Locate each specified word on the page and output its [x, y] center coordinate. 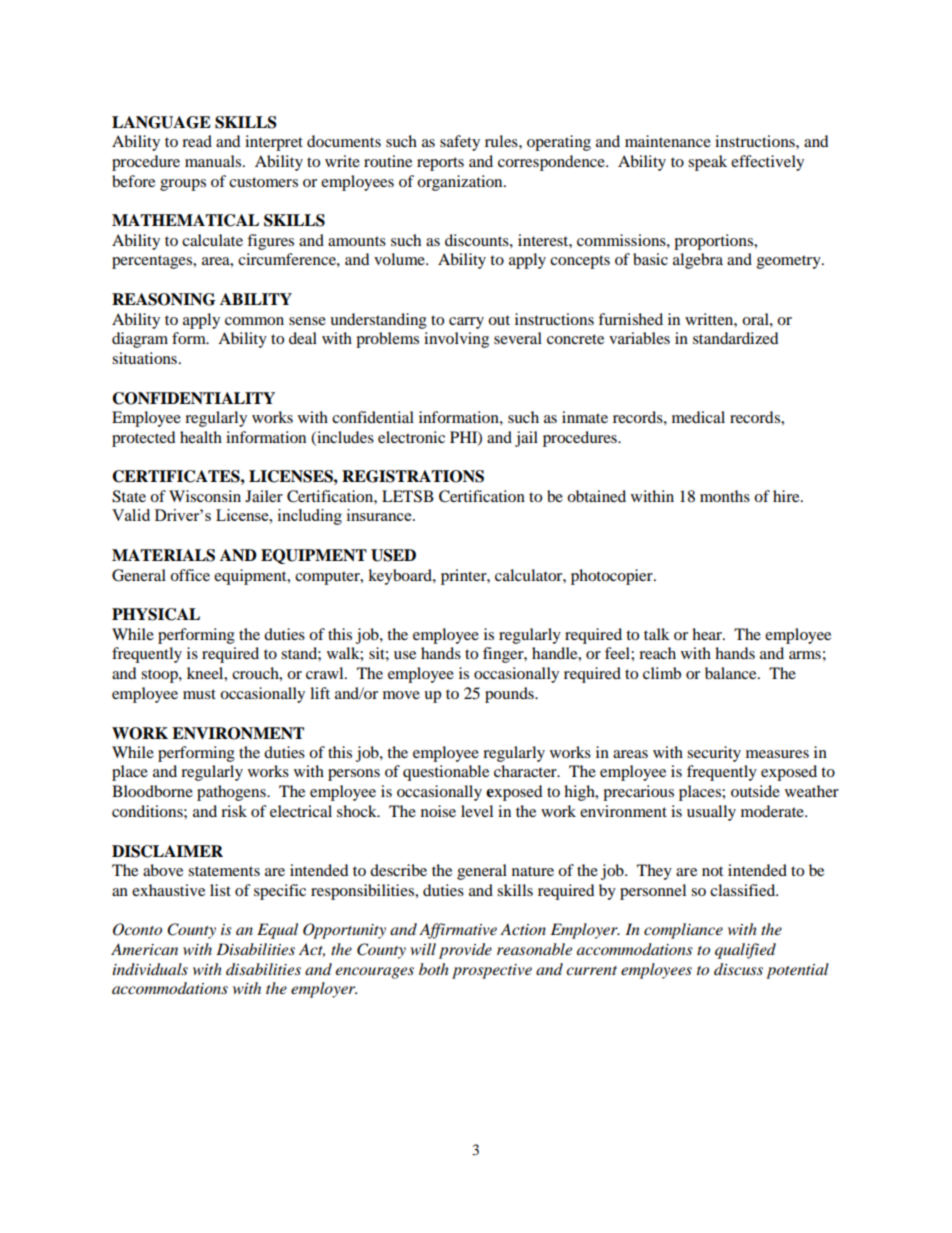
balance [732, 673]
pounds [510, 695]
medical [698, 417]
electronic [411, 437]
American [144, 949]
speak [707, 163]
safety [460, 143]
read [197, 141]
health [201, 437]
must [199, 694]
